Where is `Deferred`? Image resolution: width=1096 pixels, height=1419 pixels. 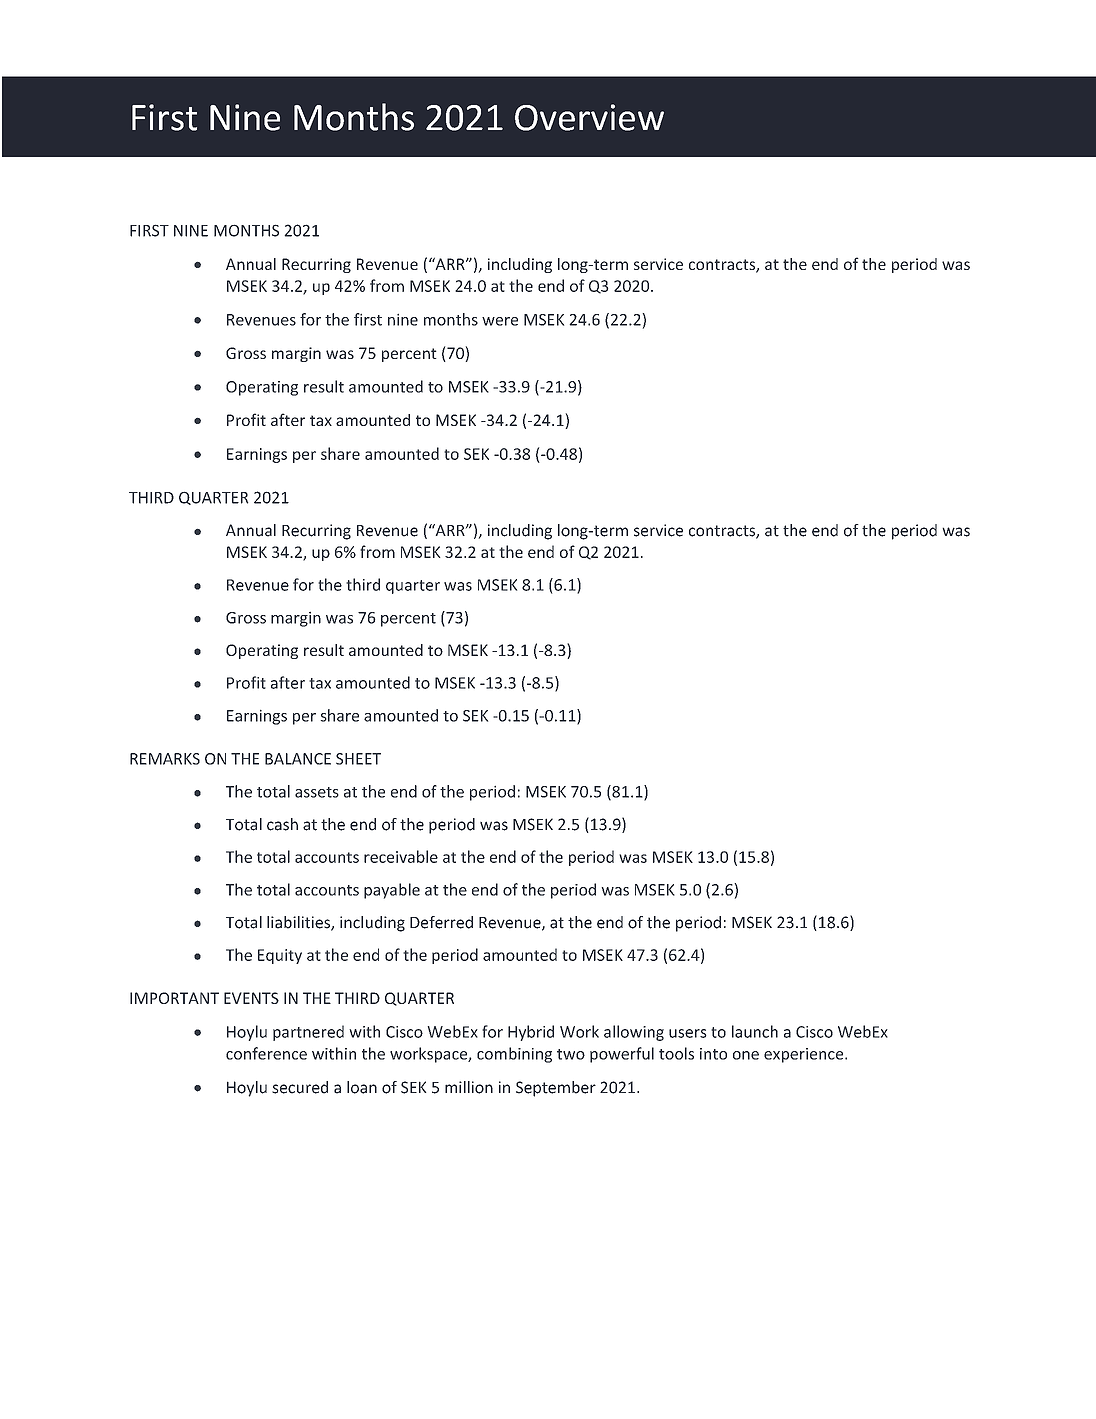 Deferred is located at coordinates (441, 922).
